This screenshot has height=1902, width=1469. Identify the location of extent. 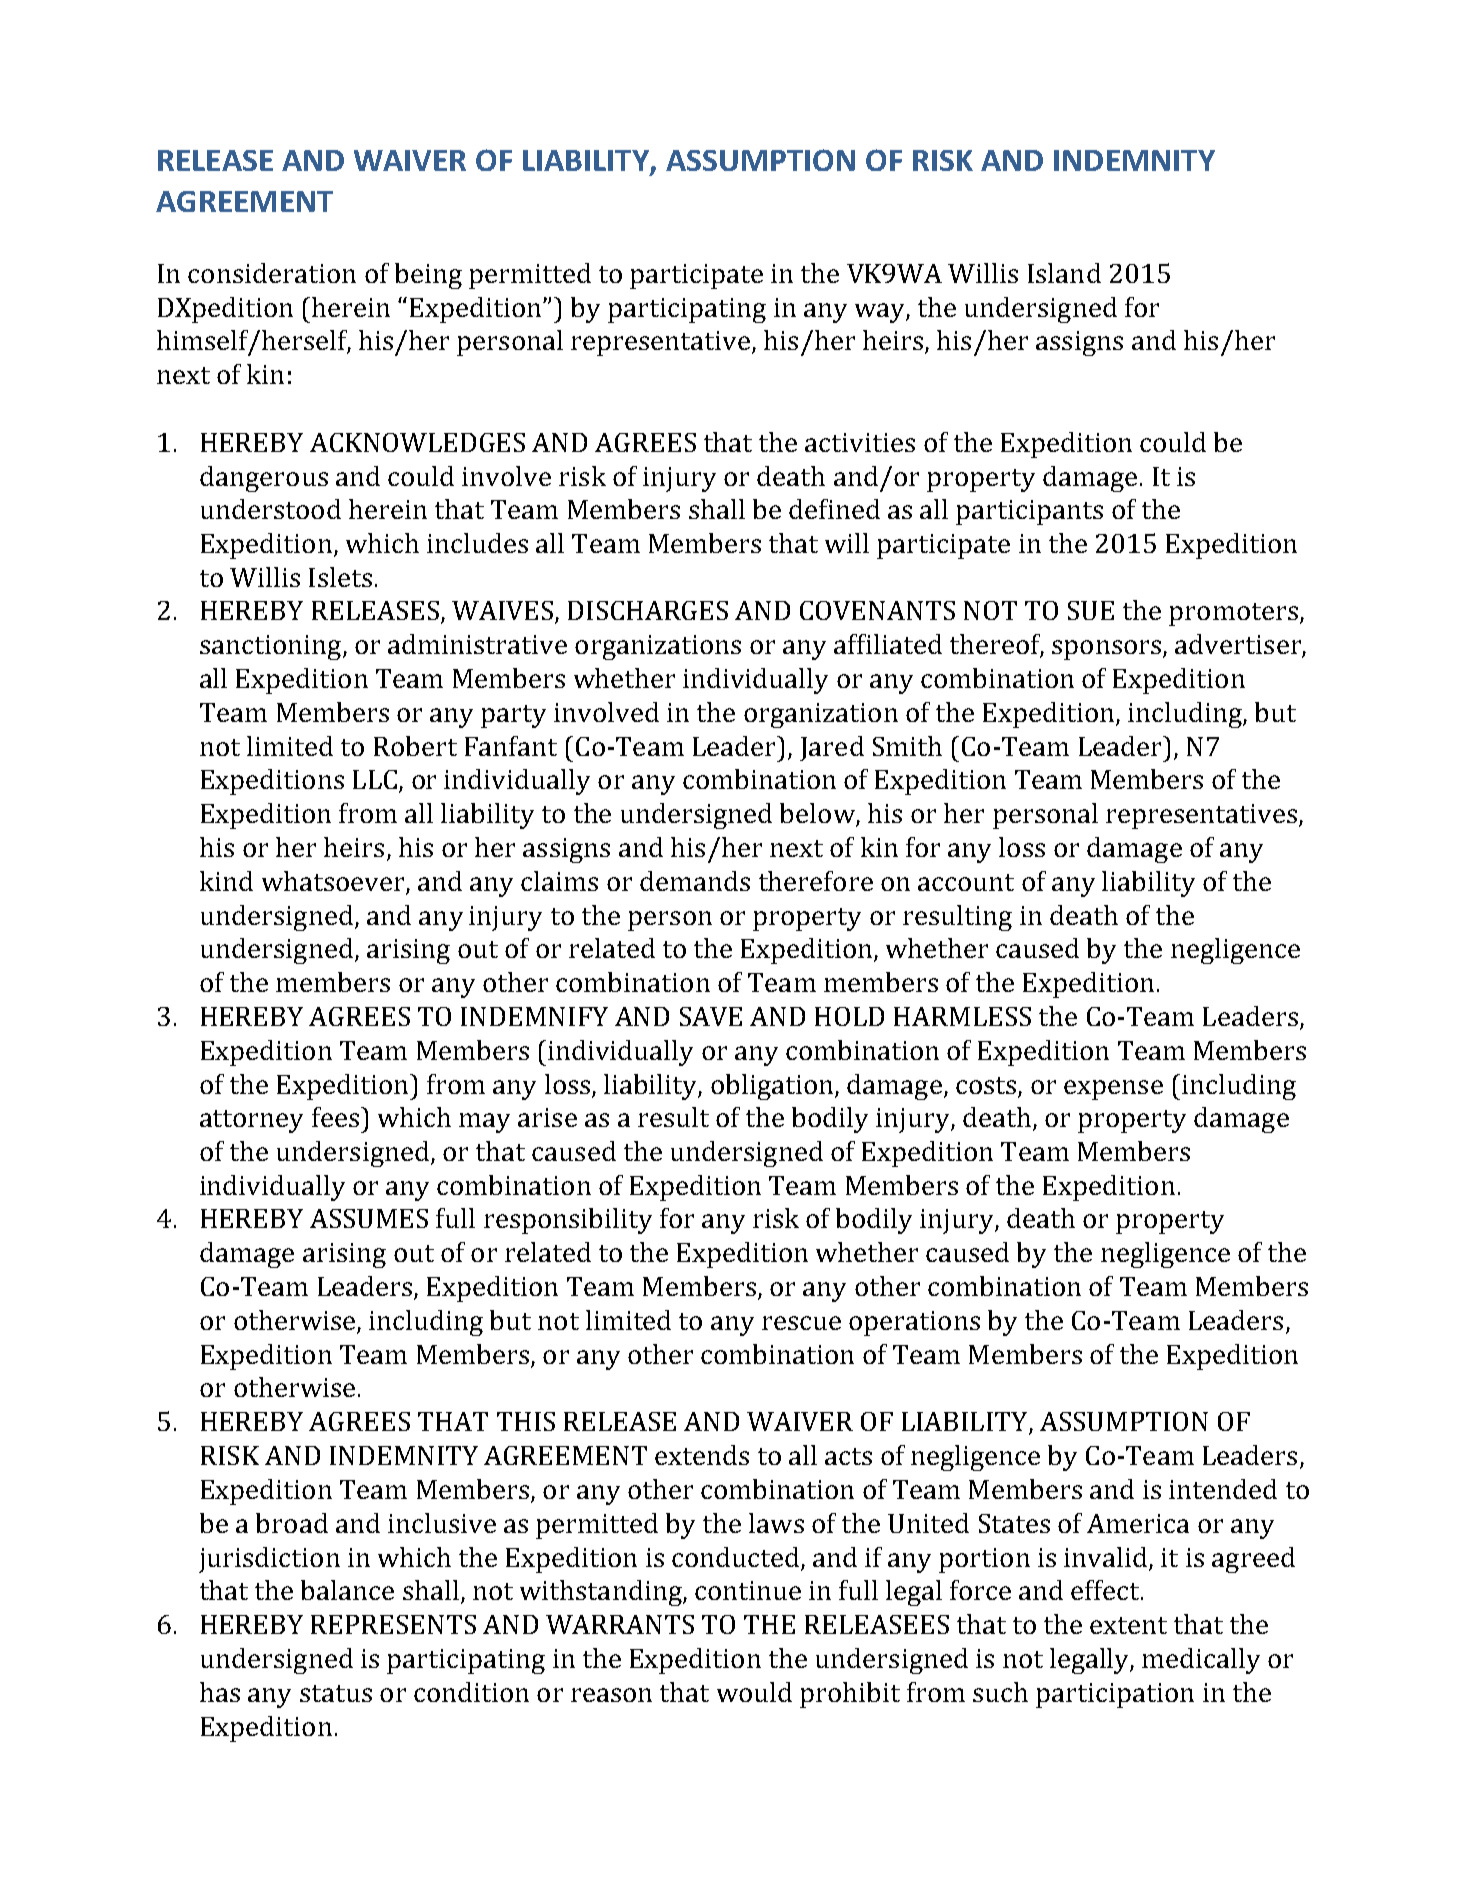
(1128, 1625).
